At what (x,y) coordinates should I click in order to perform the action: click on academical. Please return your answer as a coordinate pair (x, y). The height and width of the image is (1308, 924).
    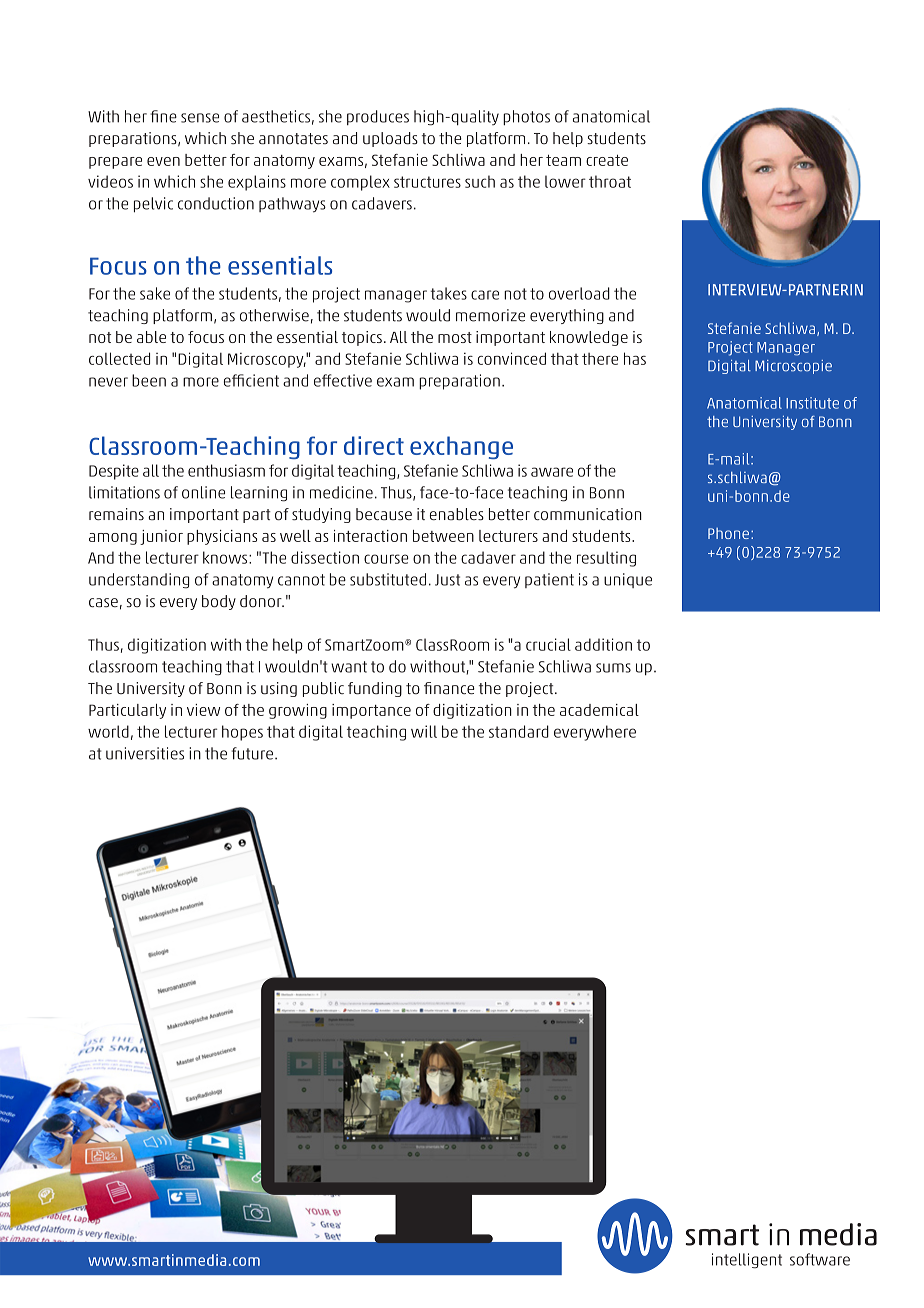
    Looking at the image, I should click on (599, 710).
